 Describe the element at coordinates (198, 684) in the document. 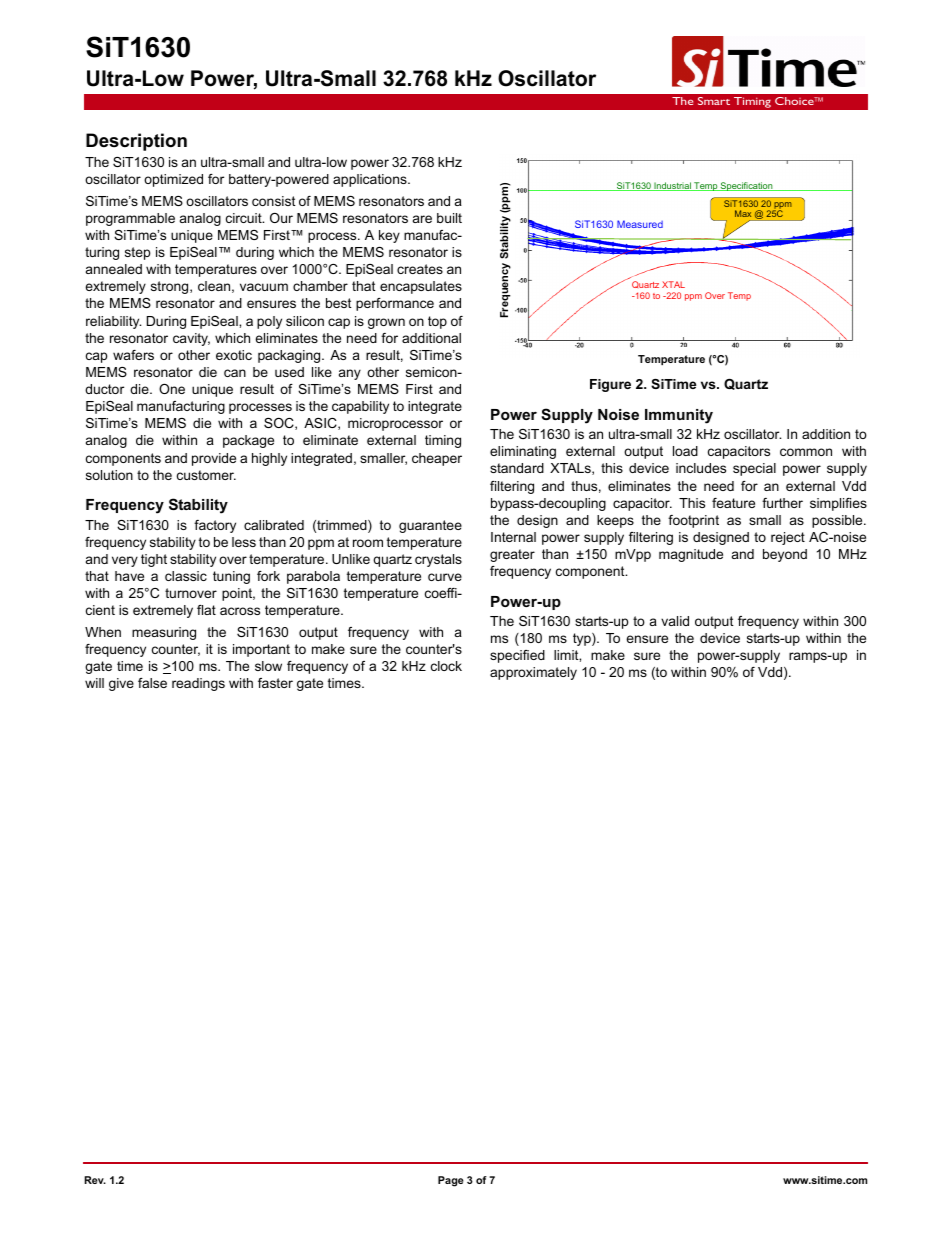

I see `readings` at that location.
